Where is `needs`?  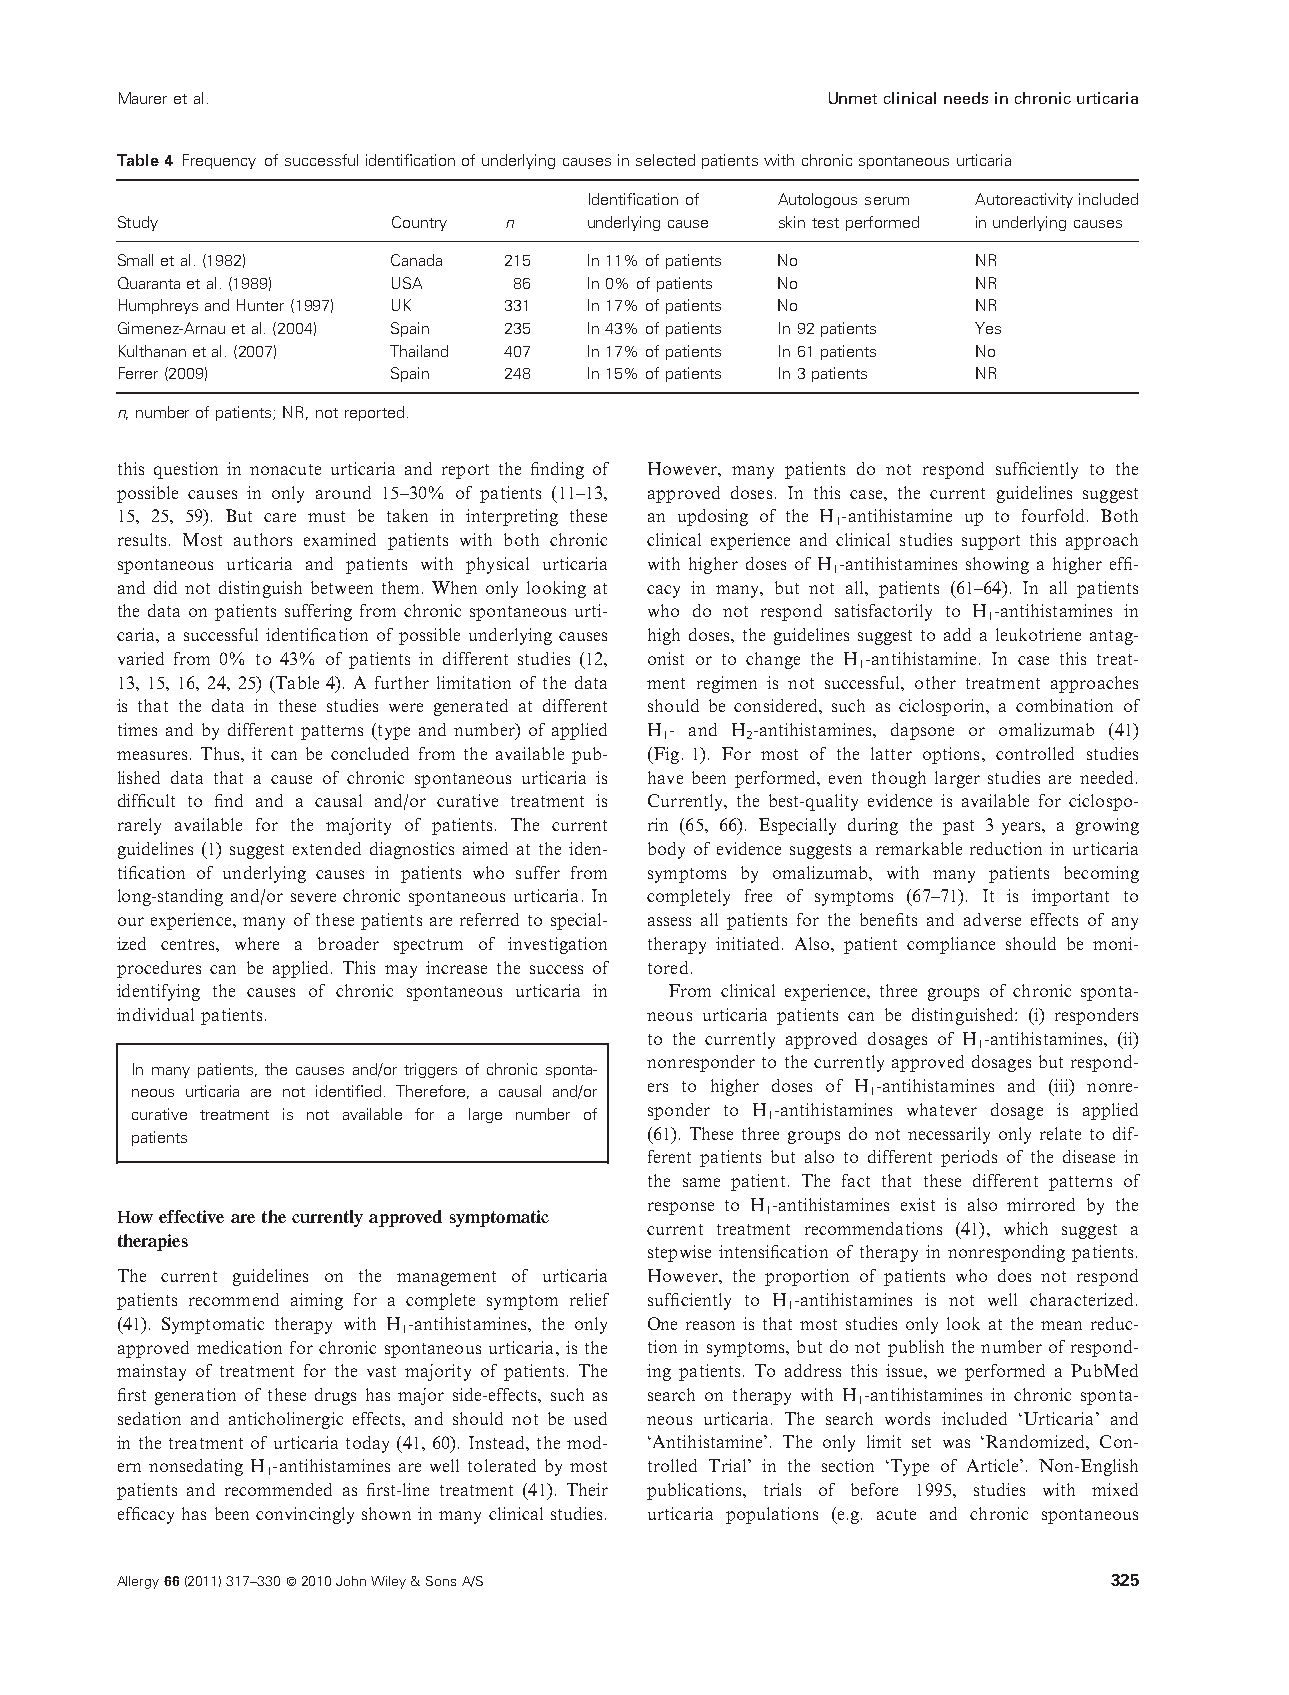
needs is located at coordinates (966, 98).
